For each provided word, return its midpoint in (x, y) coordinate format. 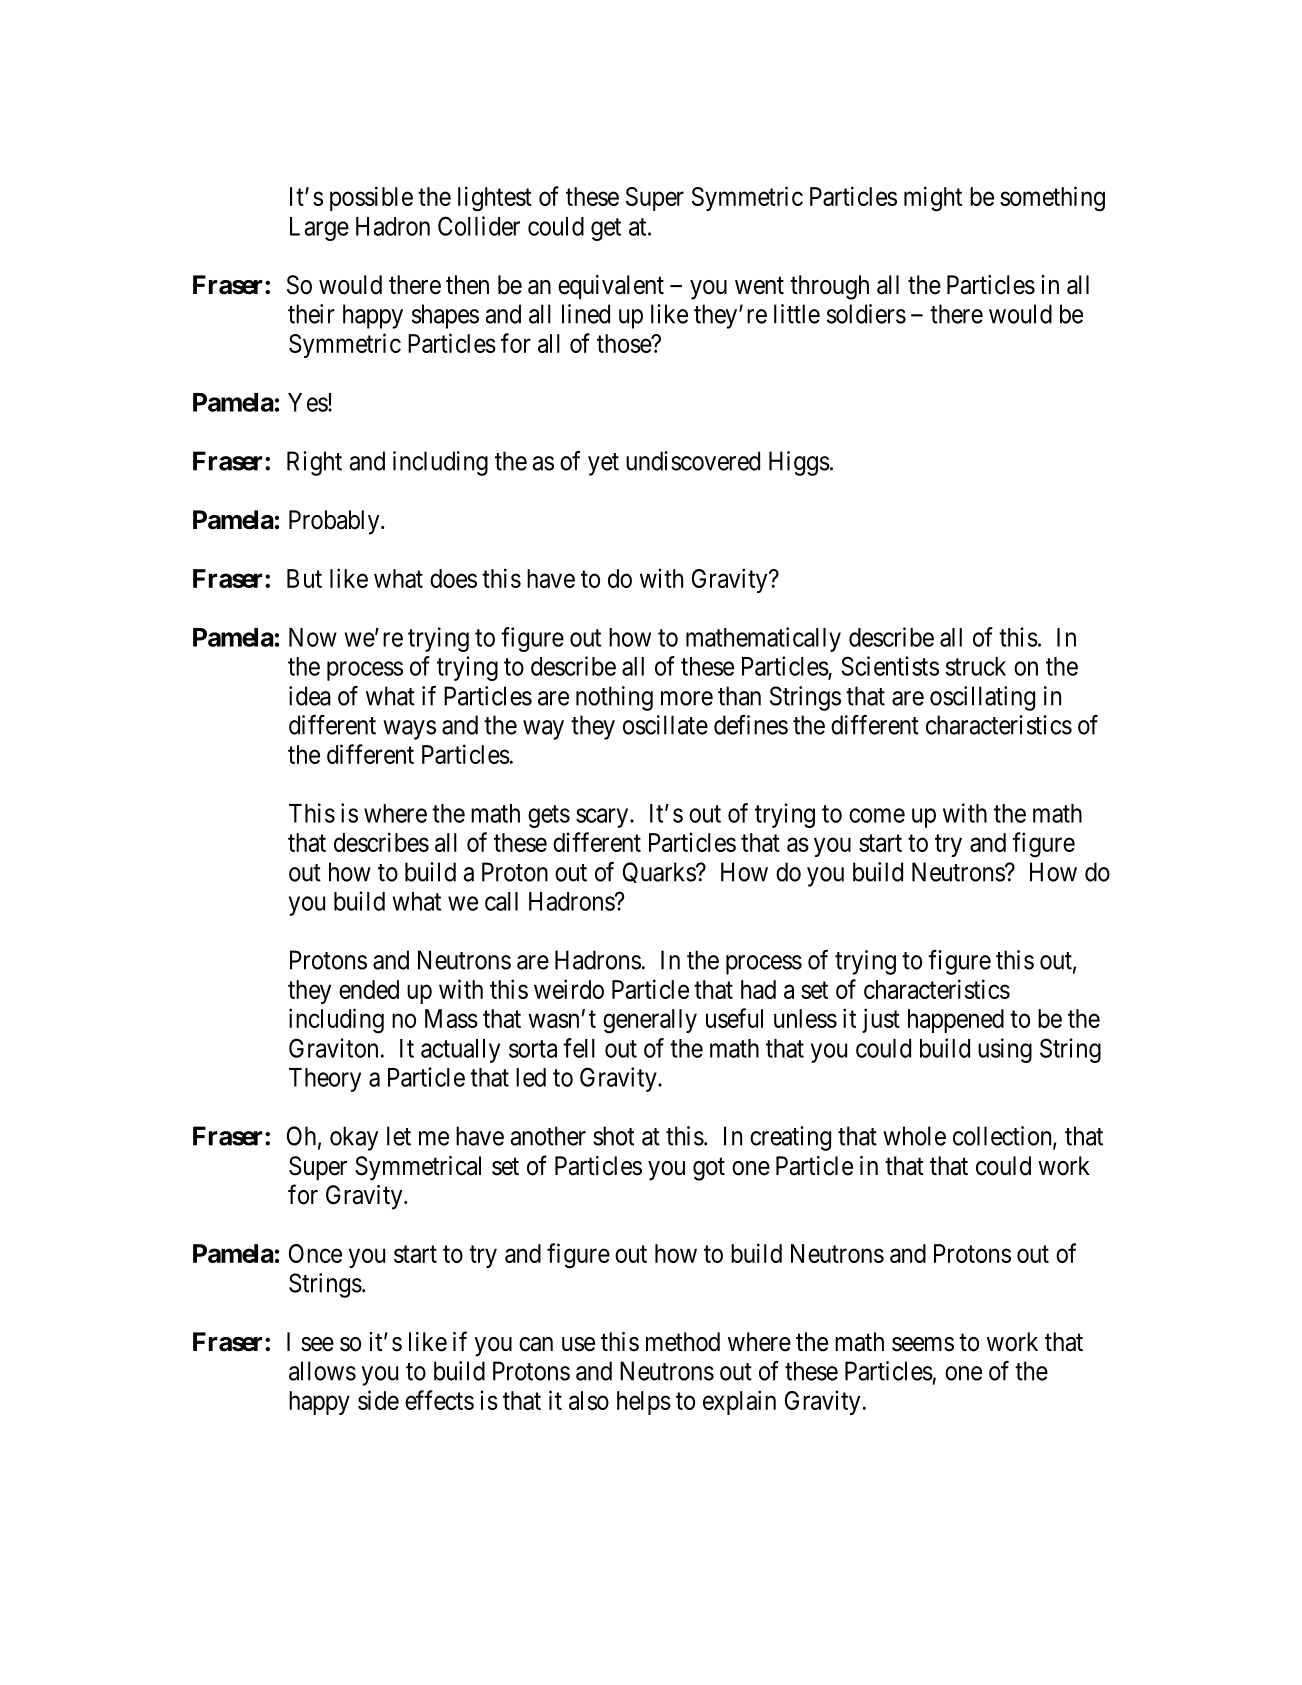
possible (371, 198)
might (933, 199)
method (683, 1342)
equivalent (611, 287)
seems (923, 1344)
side (378, 1400)
